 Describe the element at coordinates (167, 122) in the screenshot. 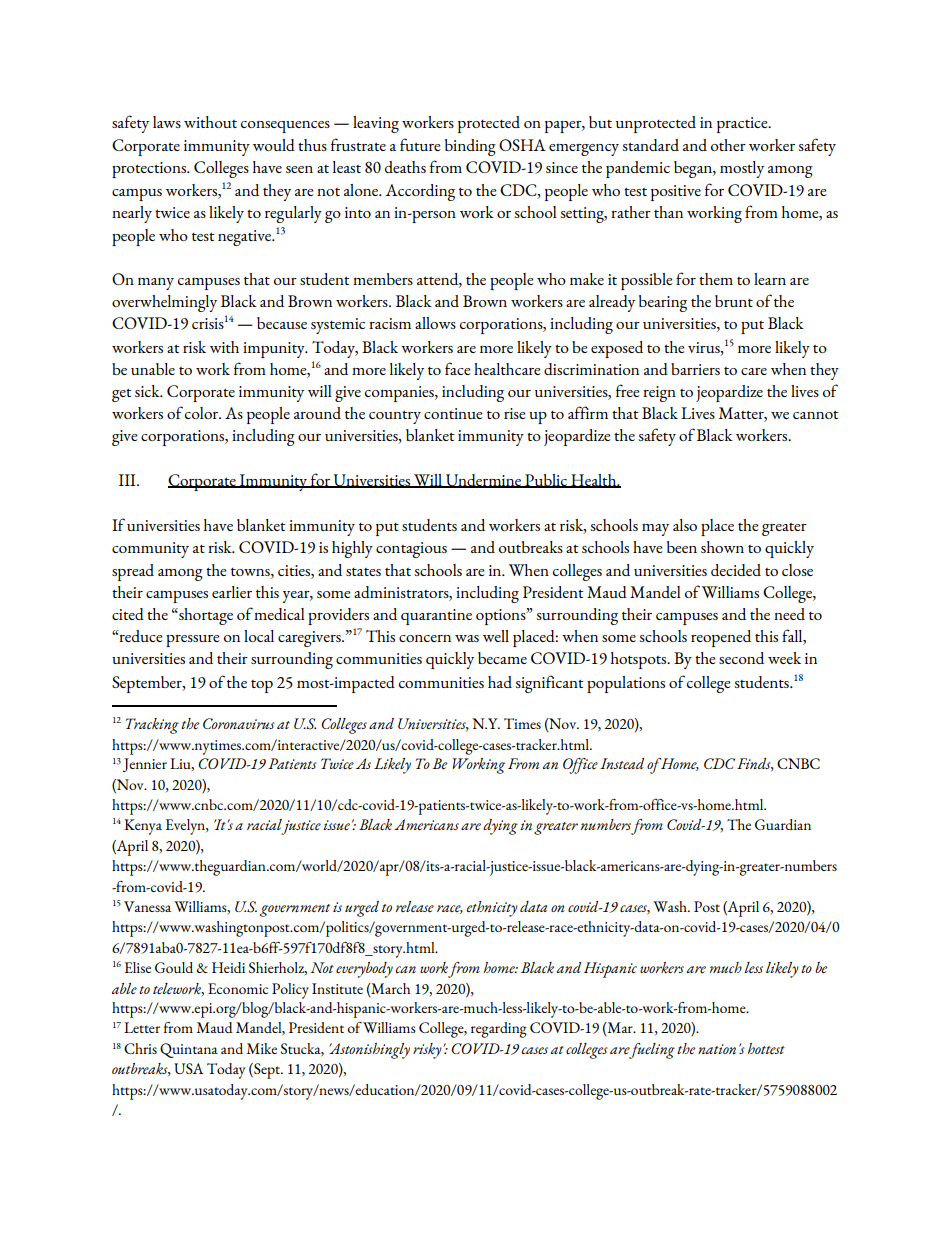

I see `laws` at that location.
